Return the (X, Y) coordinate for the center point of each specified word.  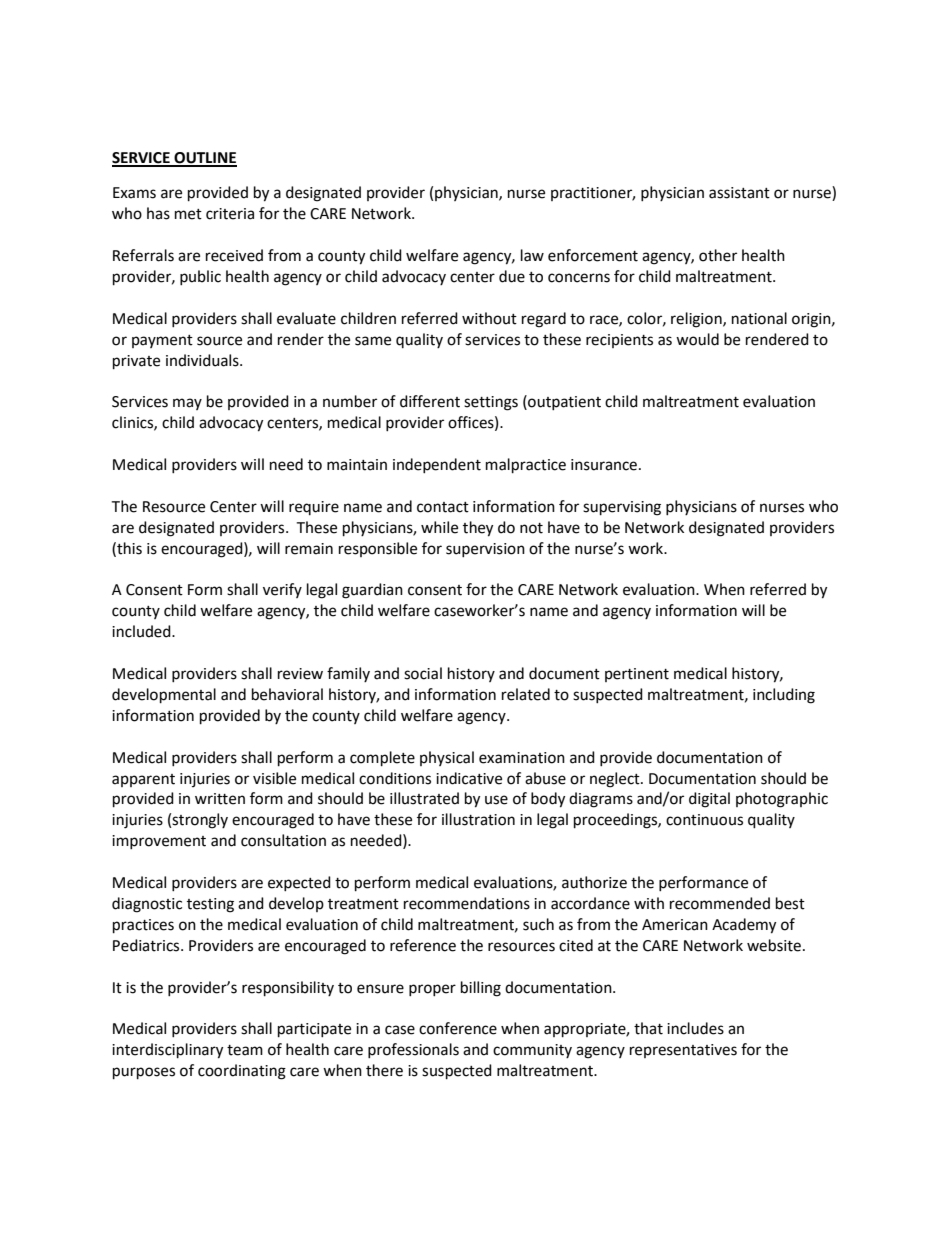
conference (458, 1028)
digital (709, 800)
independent (437, 465)
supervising (622, 508)
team (245, 1050)
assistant (739, 193)
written (220, 799)
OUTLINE (204, 159)
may (187, 404)
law (532, 255)
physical (447, 758)
